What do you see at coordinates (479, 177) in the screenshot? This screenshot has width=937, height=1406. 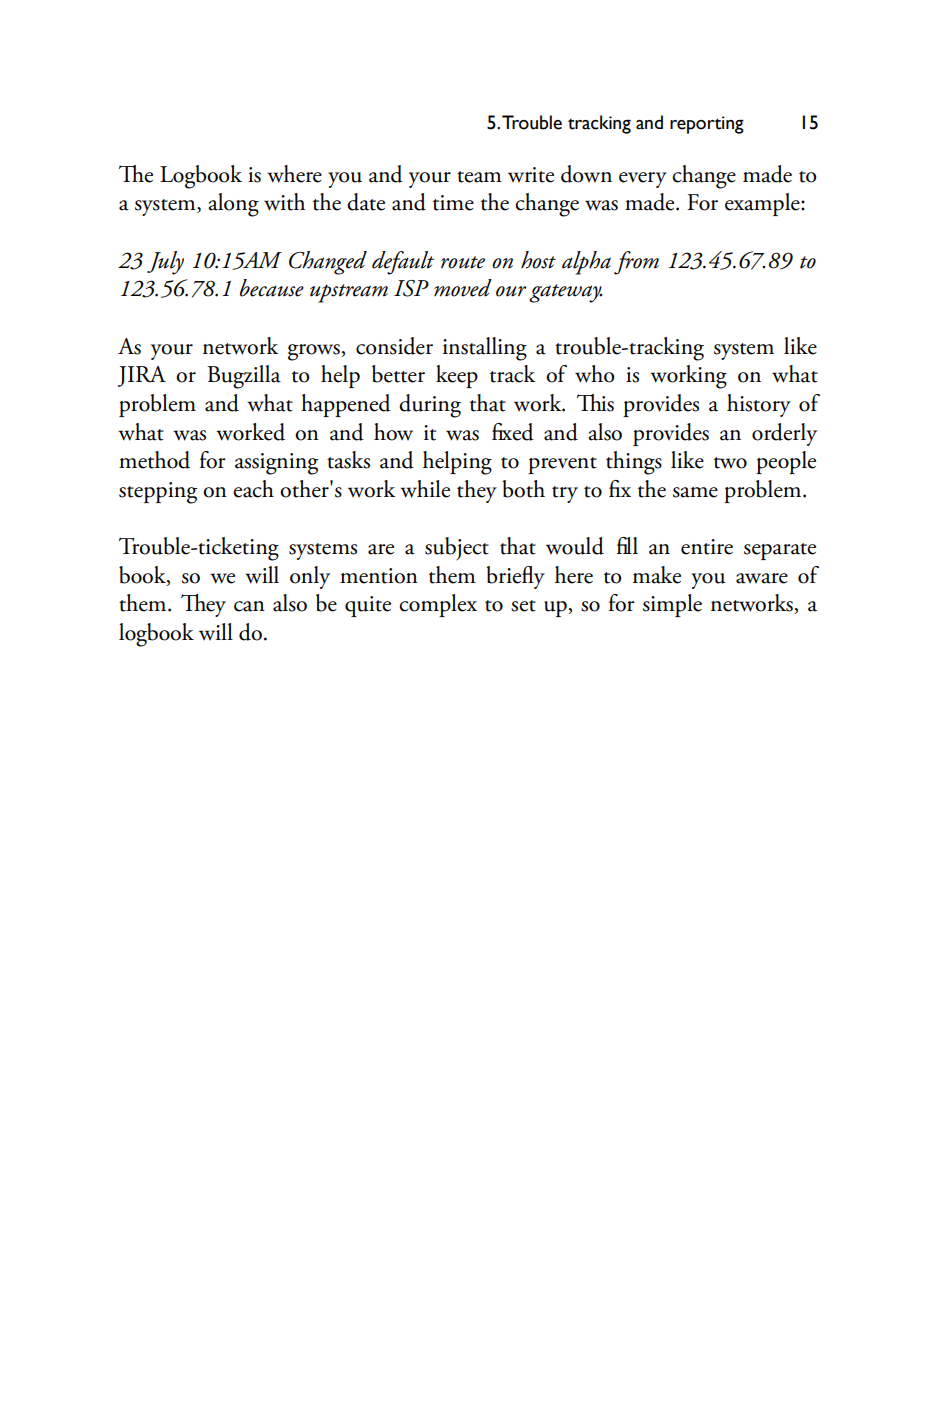 I see `team` at bounding box center [479, 177].
